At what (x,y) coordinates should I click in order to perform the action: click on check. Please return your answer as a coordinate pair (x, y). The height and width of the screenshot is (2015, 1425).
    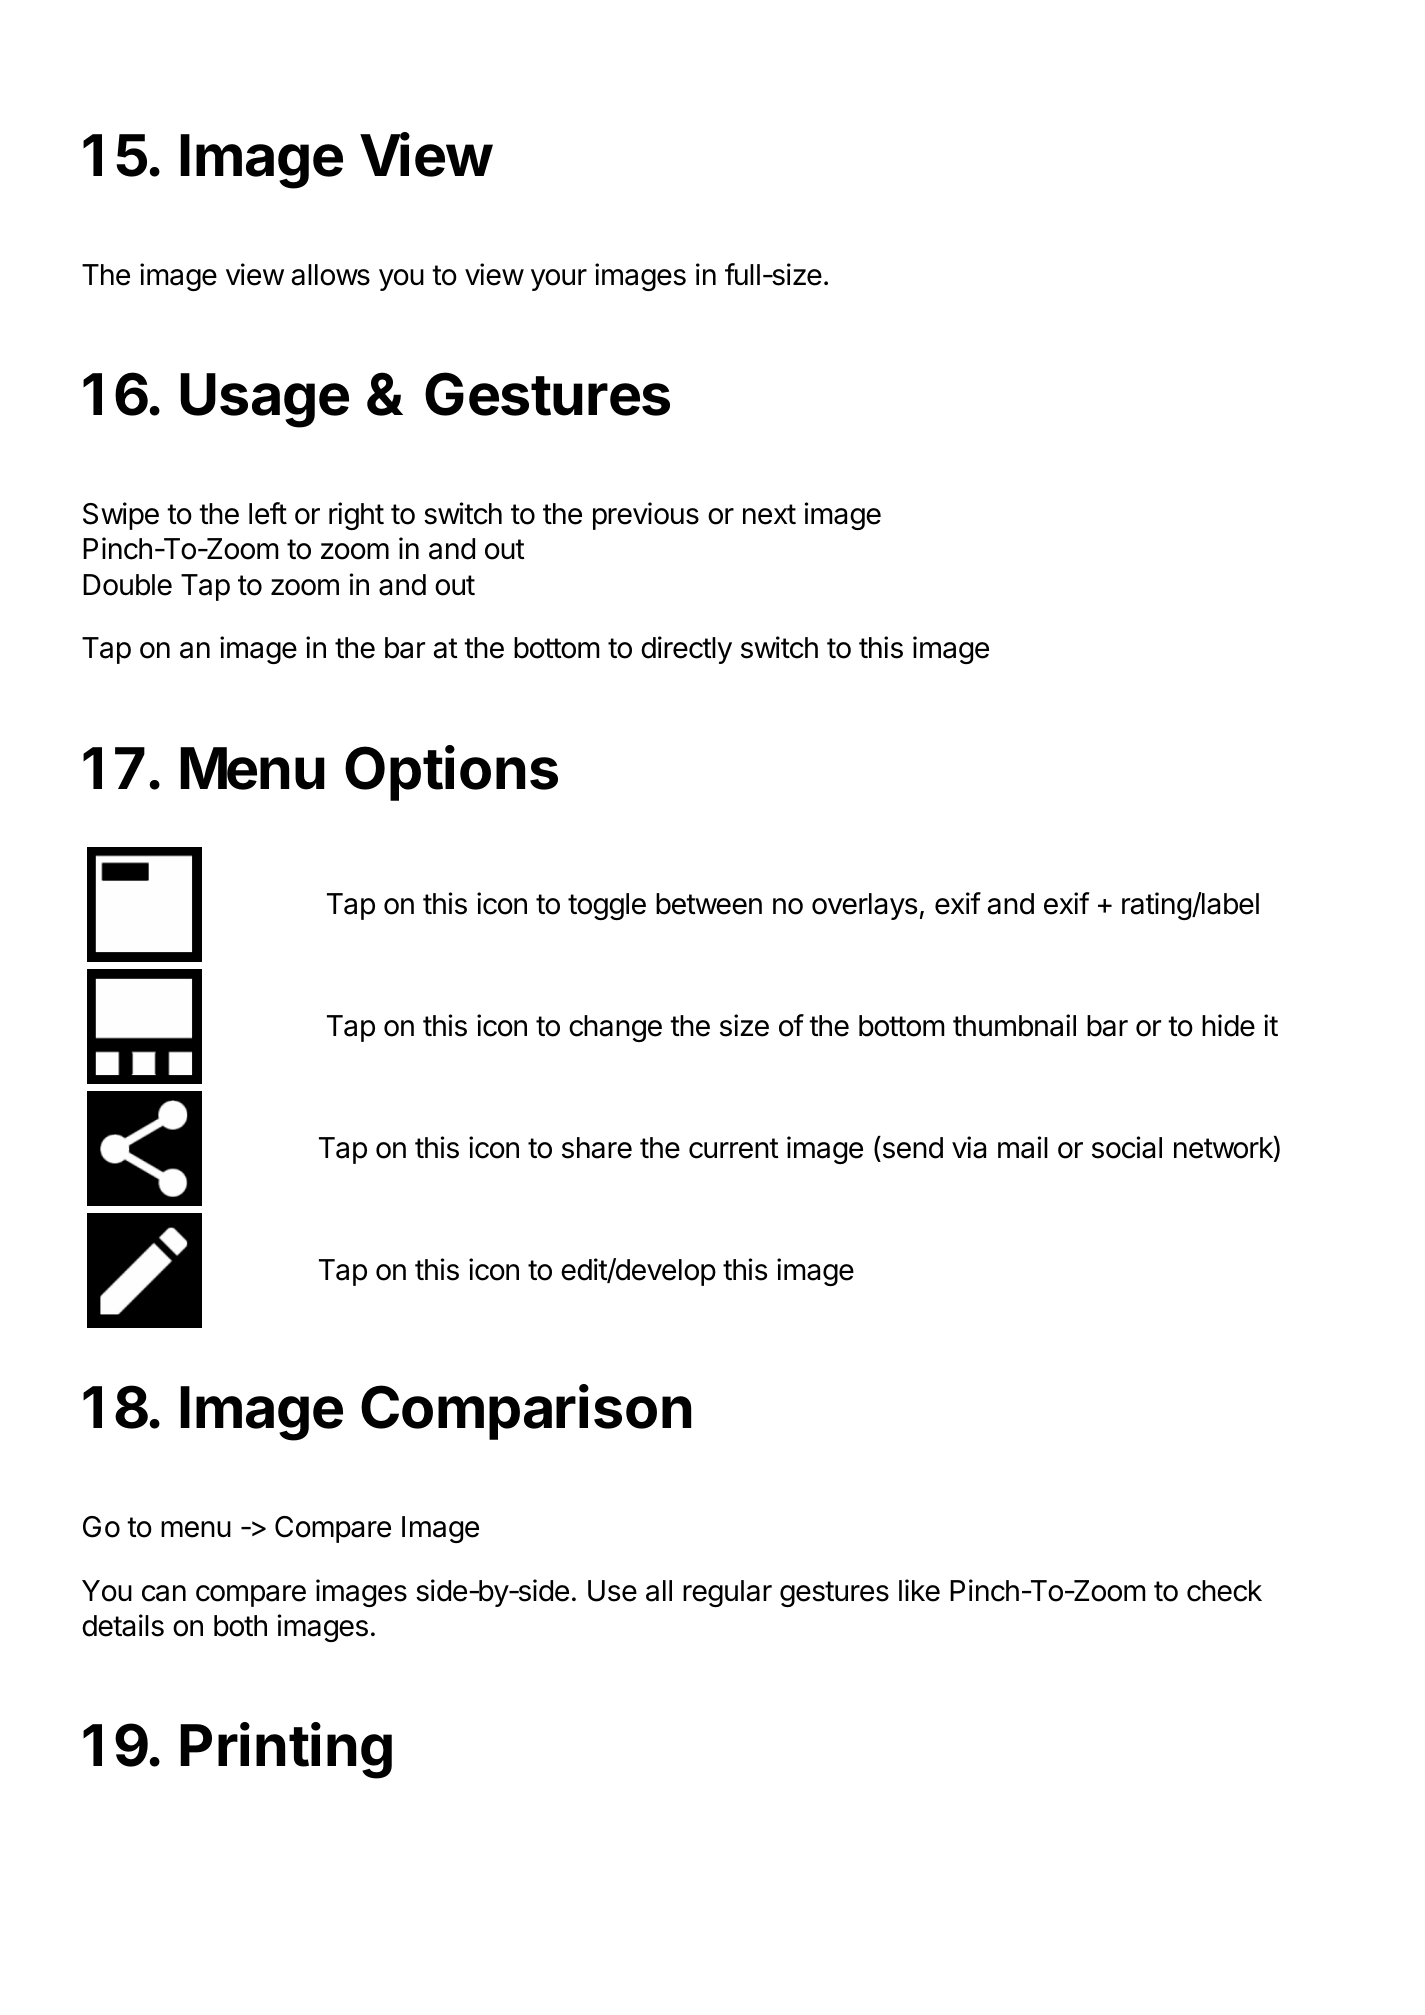
    Looking at the image, I should click on (1224, 1591).
